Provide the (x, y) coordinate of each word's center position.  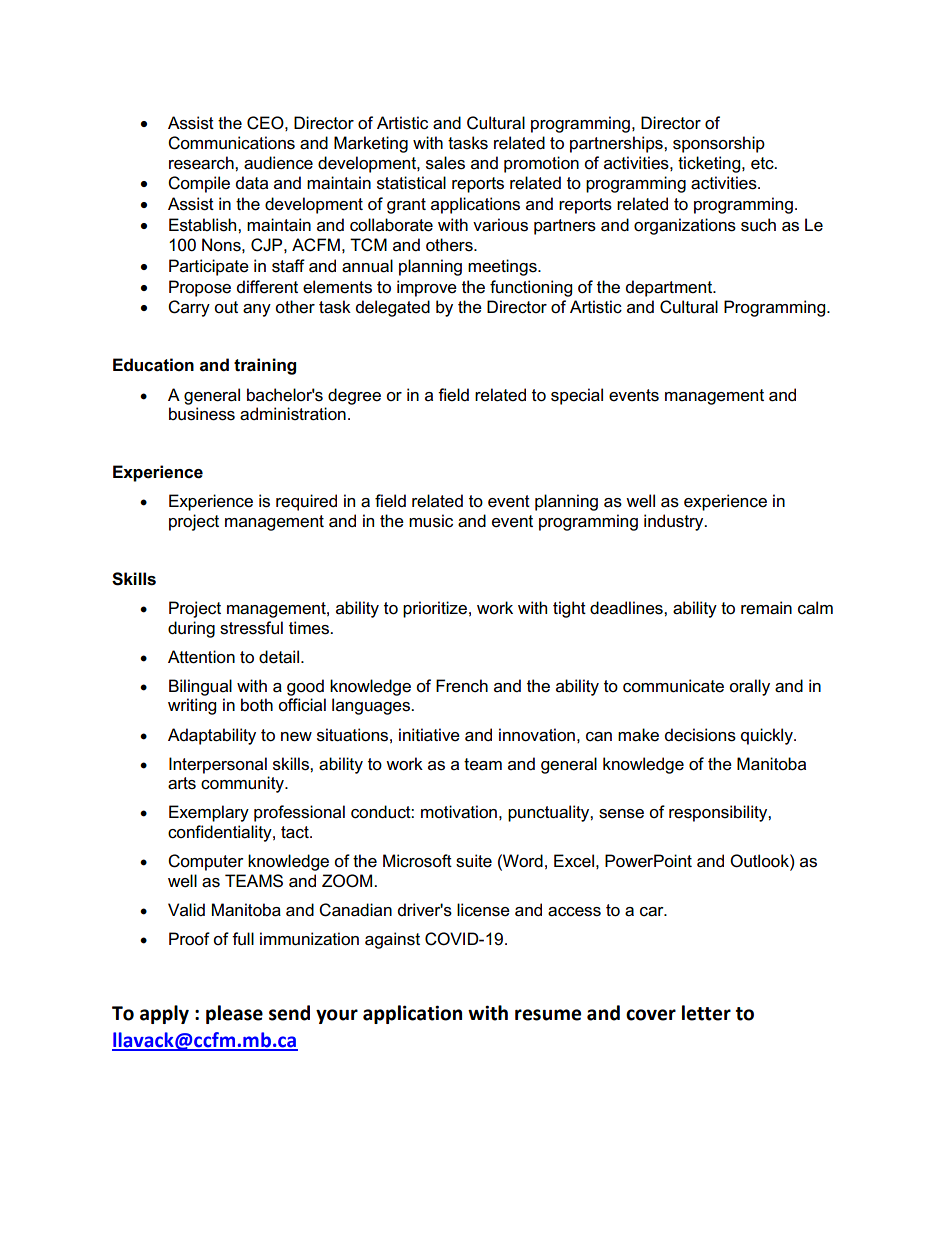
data (252, 183)
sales (445, 163)
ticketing (710, 164)
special (577, 396)
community (243, 784)
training (265, 366)
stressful (251, 628)
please (234, 1014)
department (670, 288)
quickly (768, 736)
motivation (459, 812)
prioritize (435, 609)
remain (766, 608)
